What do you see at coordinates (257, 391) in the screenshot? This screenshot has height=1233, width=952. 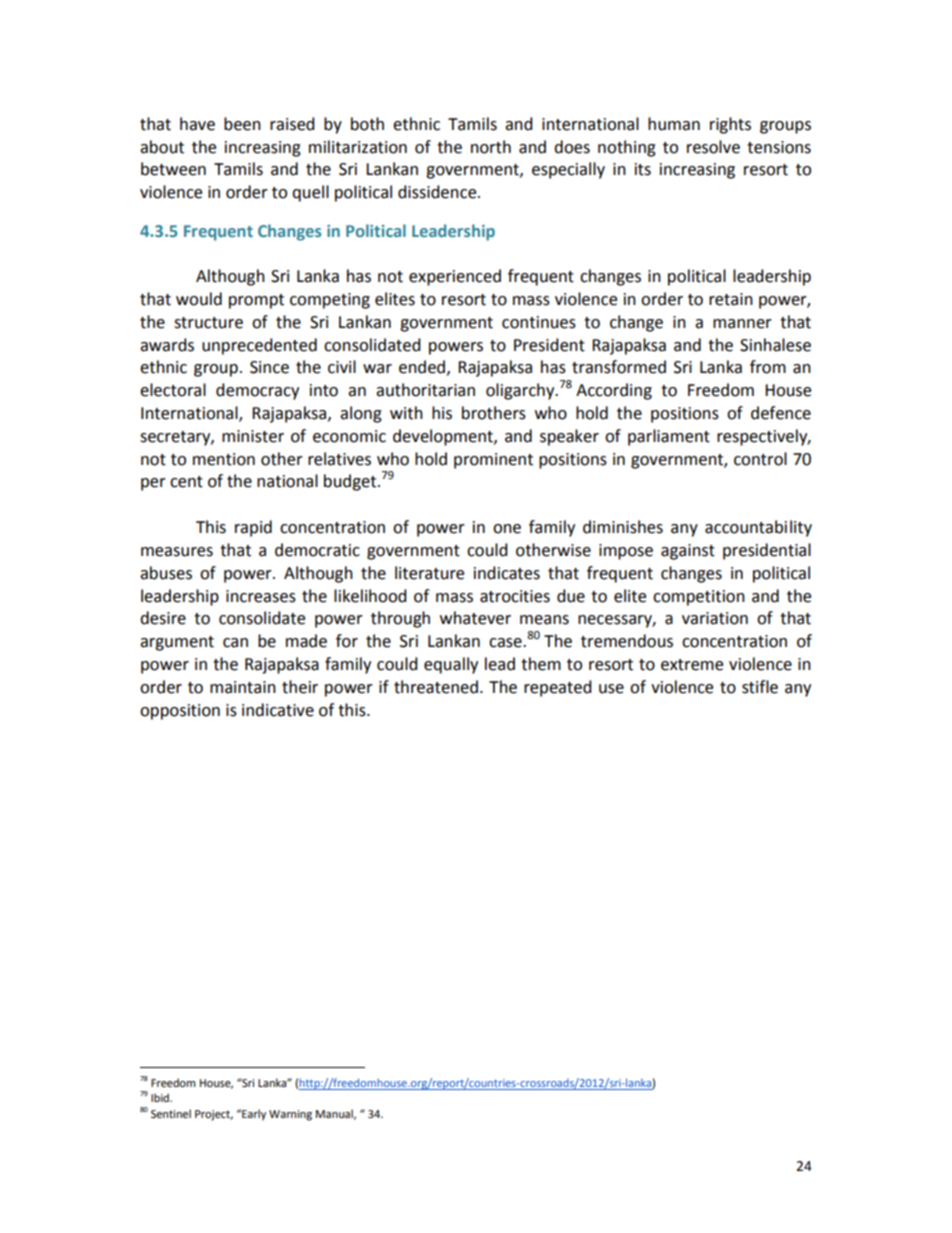 I see `democracy` at bounding box center [257, 391].
